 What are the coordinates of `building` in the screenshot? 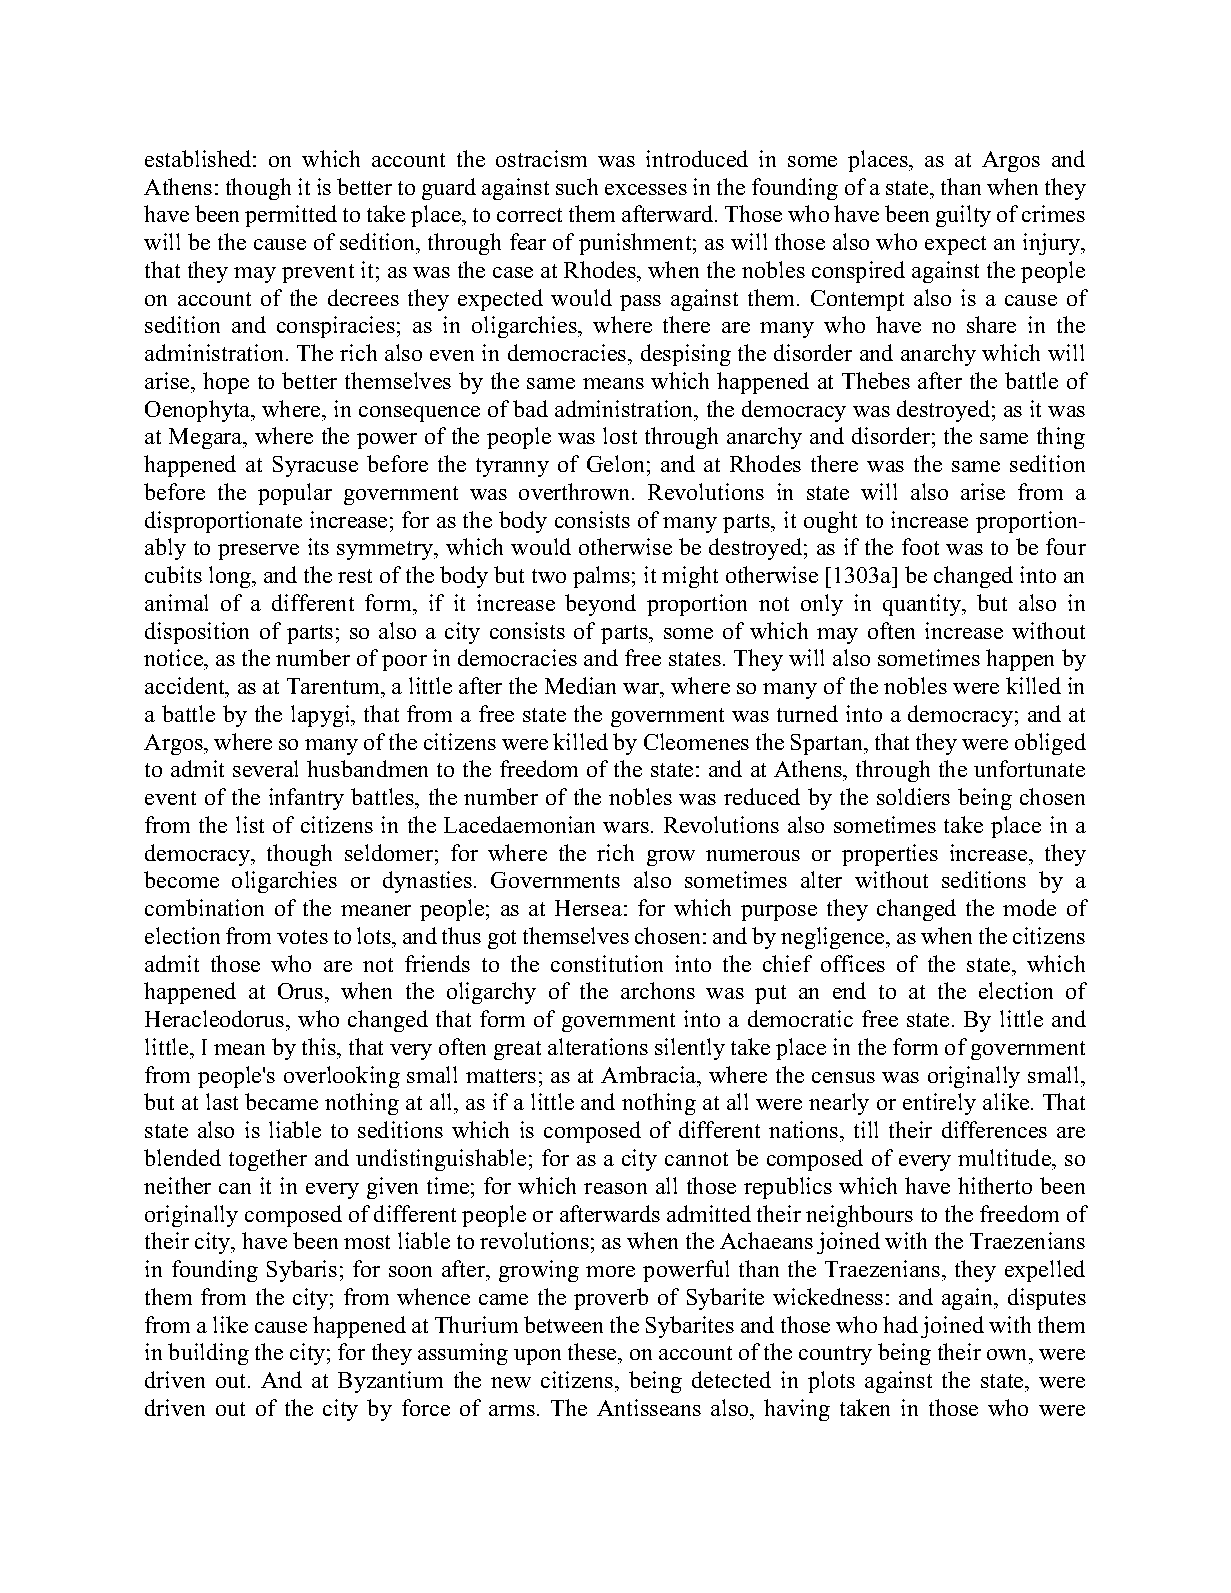 It's located at (208, 1354).
